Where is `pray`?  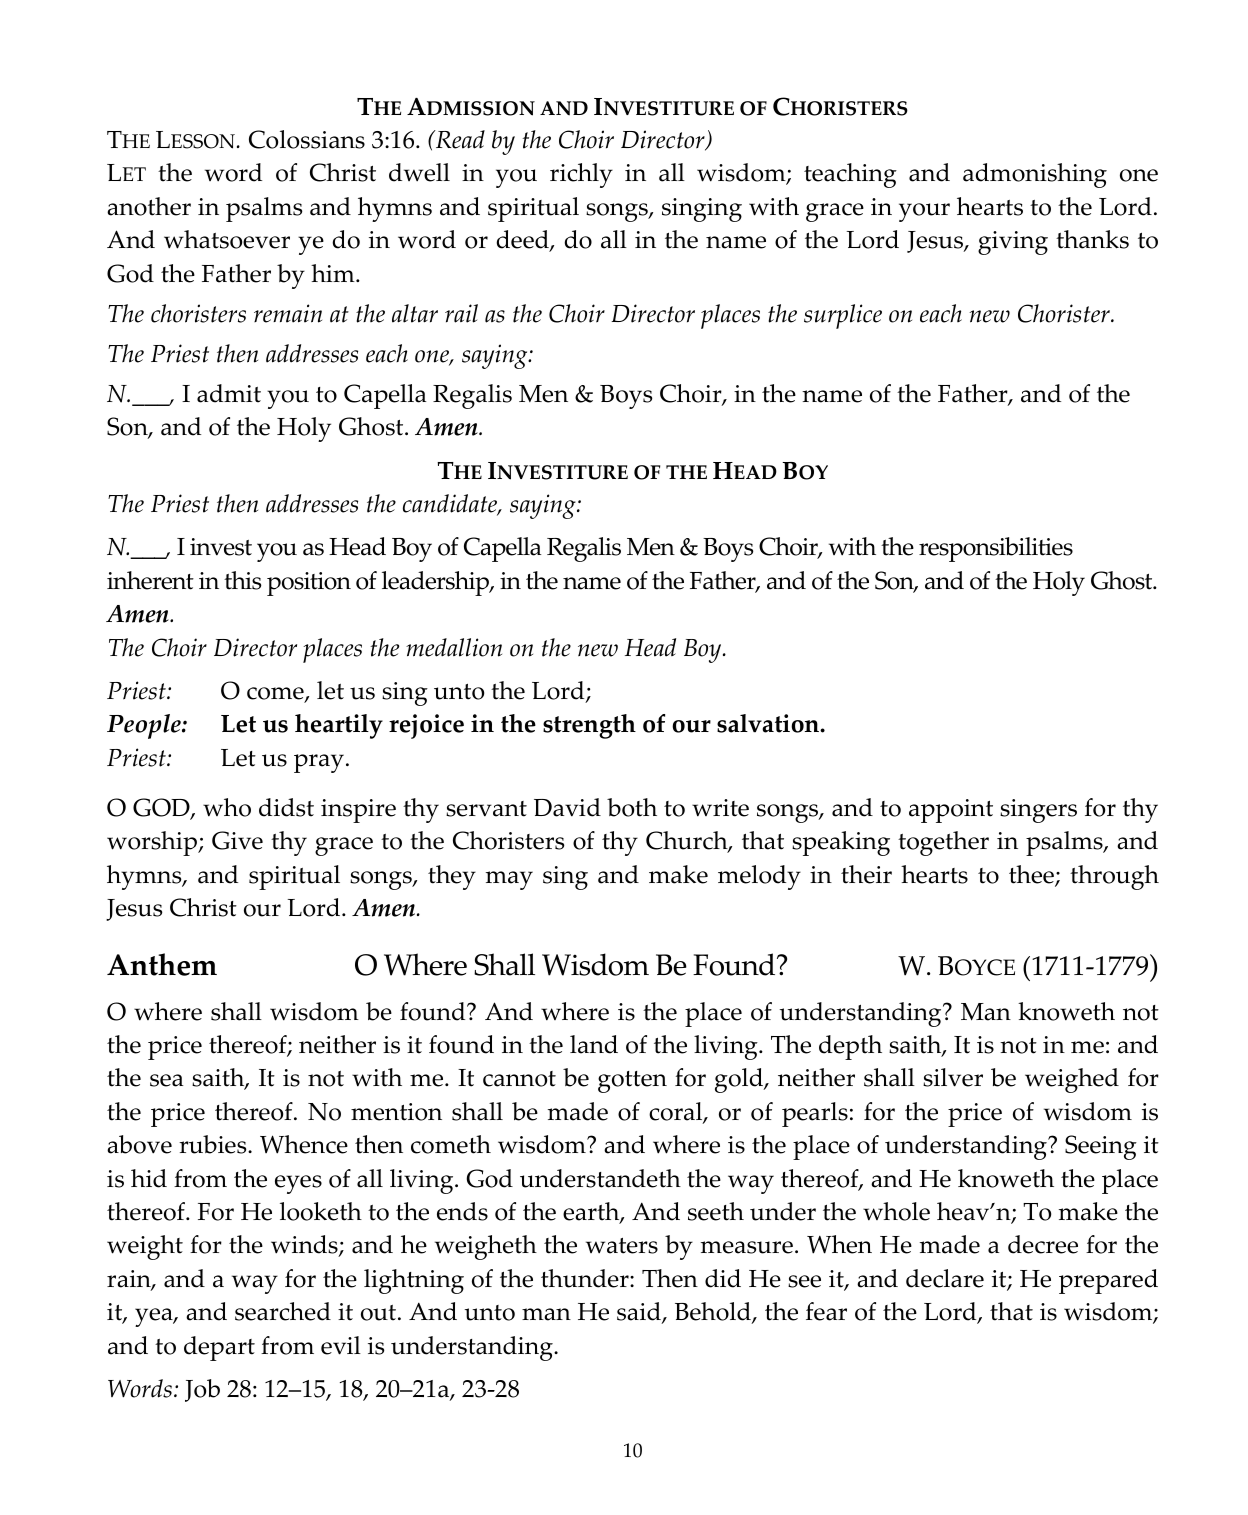 pray is located at coordinates (319, 763).
